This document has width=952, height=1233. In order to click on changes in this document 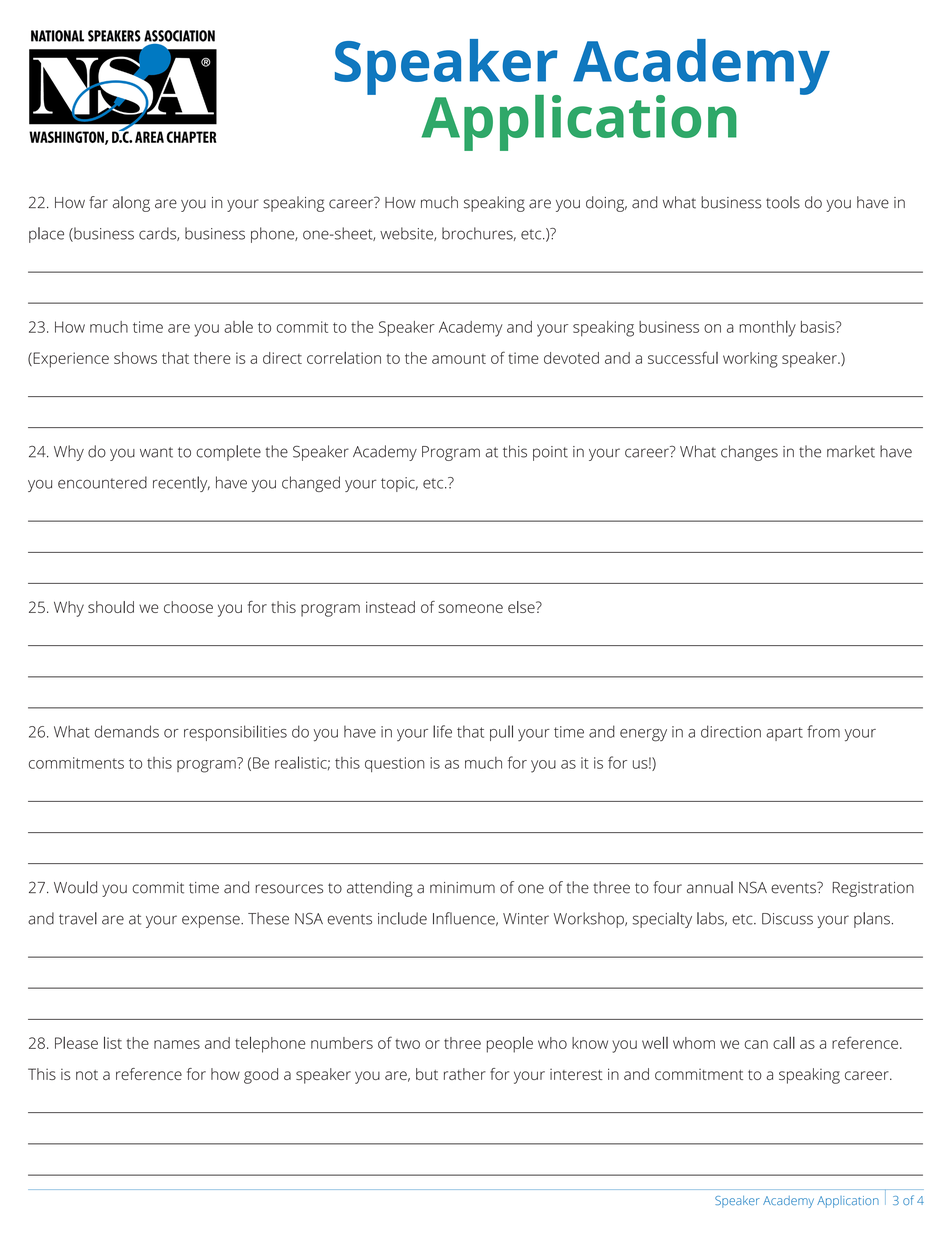, I will do `click(749, 453)`.
